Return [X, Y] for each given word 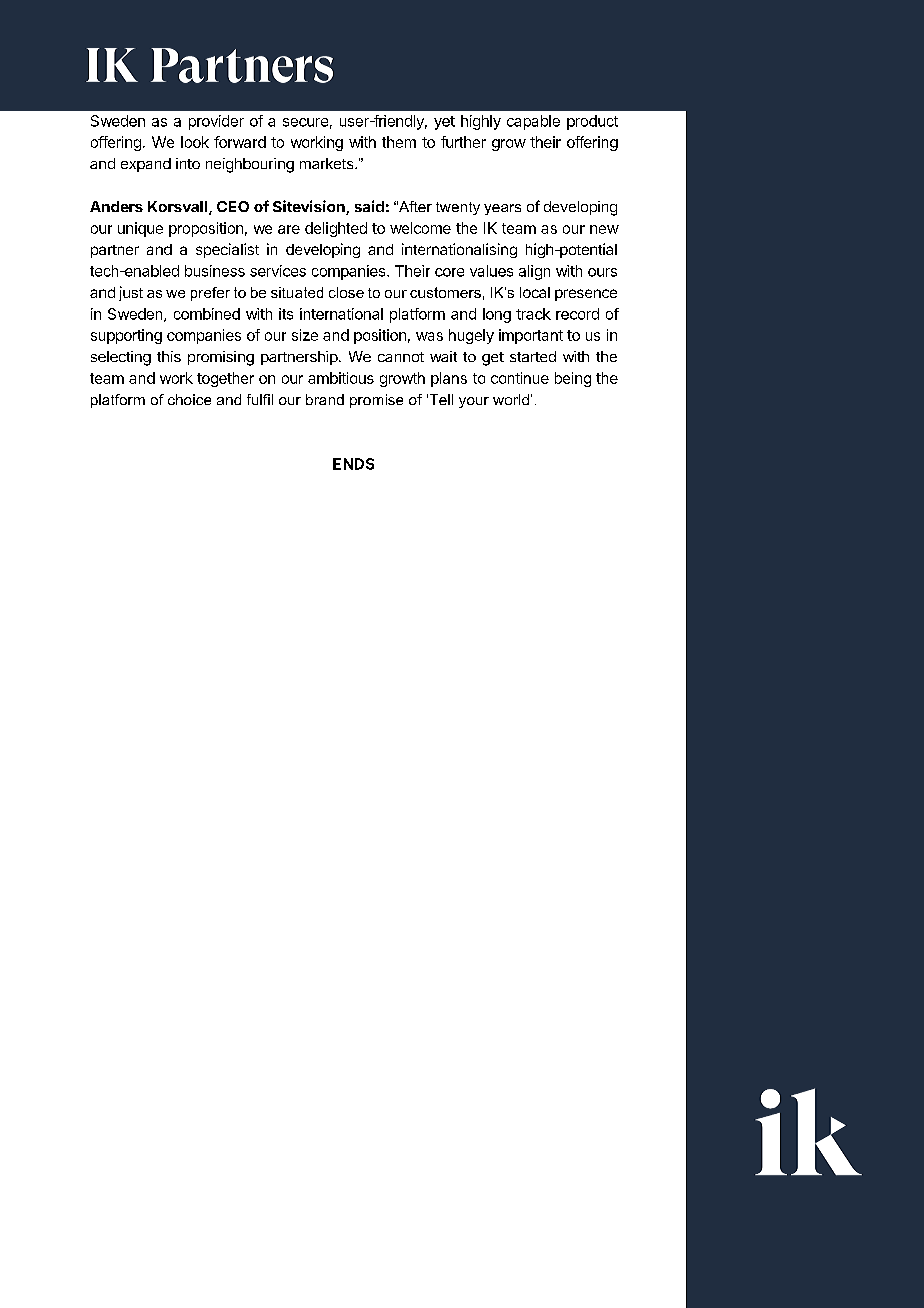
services [278, 271]
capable [533, 122]
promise [376, 401]
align [534, 272]
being [573, 379]
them [399, 142]
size [305, 335]
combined [207, 314]
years [502, 209]
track [533, 314]
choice [189, 399]
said [369, 206]
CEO [233, 206]
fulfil [260, 399]
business [215, 271]
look [195, 142]
